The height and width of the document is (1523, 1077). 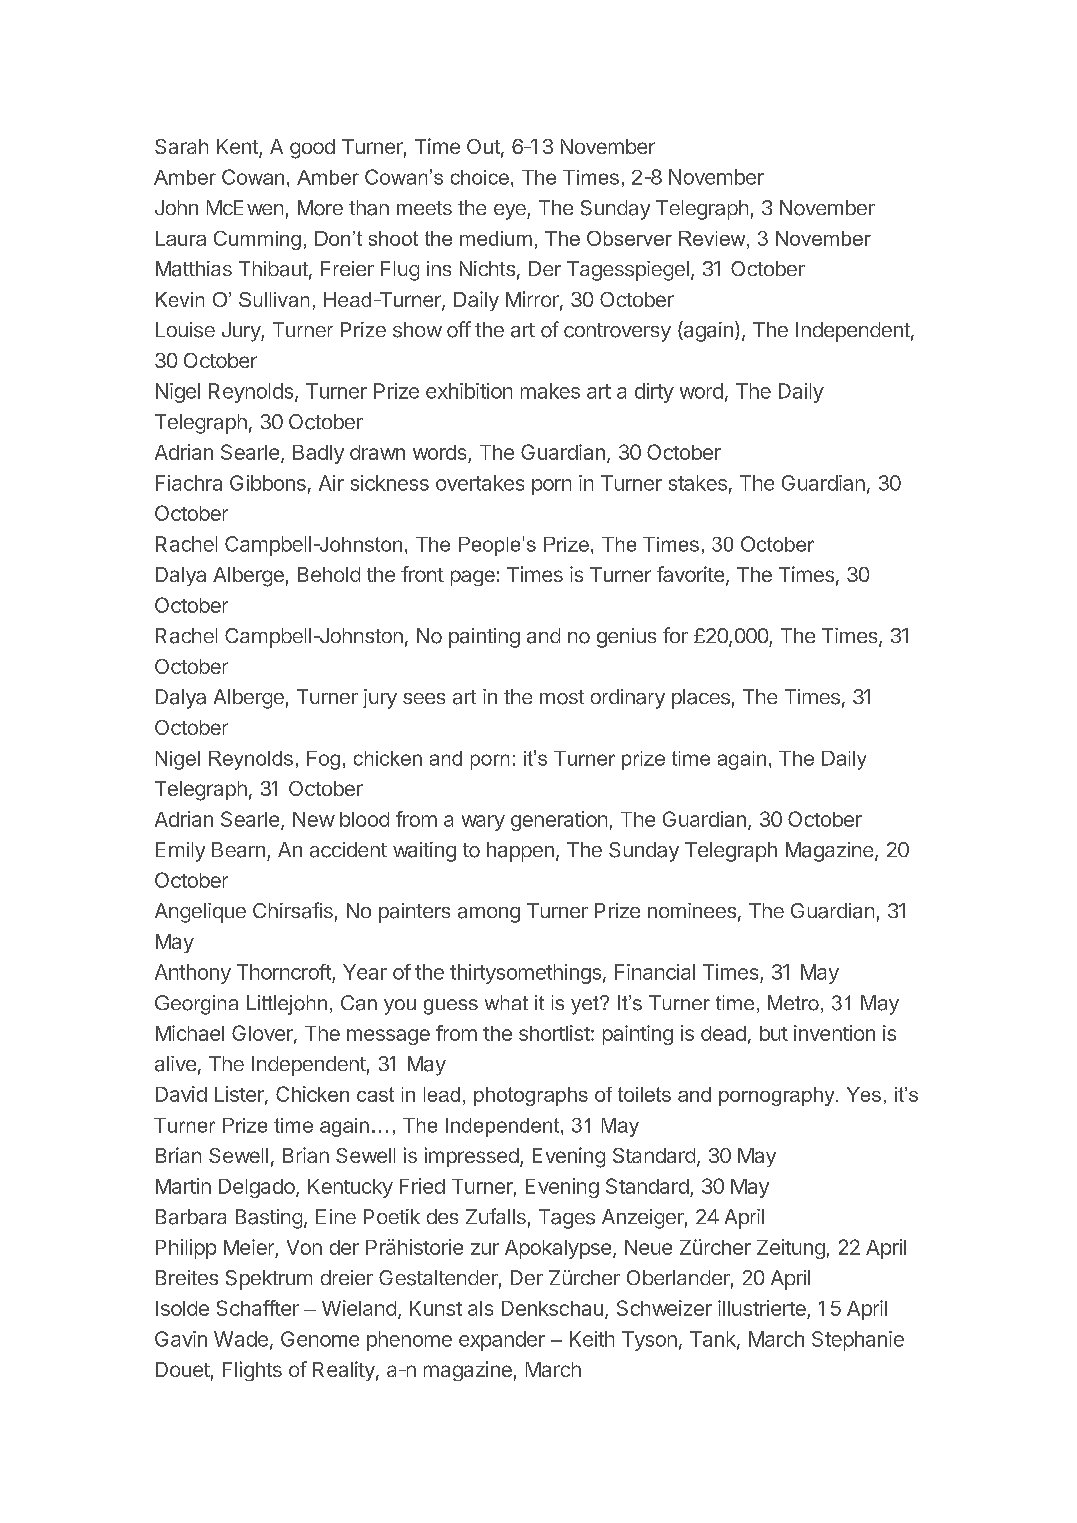 What do you see at coordinates (502, 1341) in the document?
I see `expander` at bounding box center [502, 1341].
